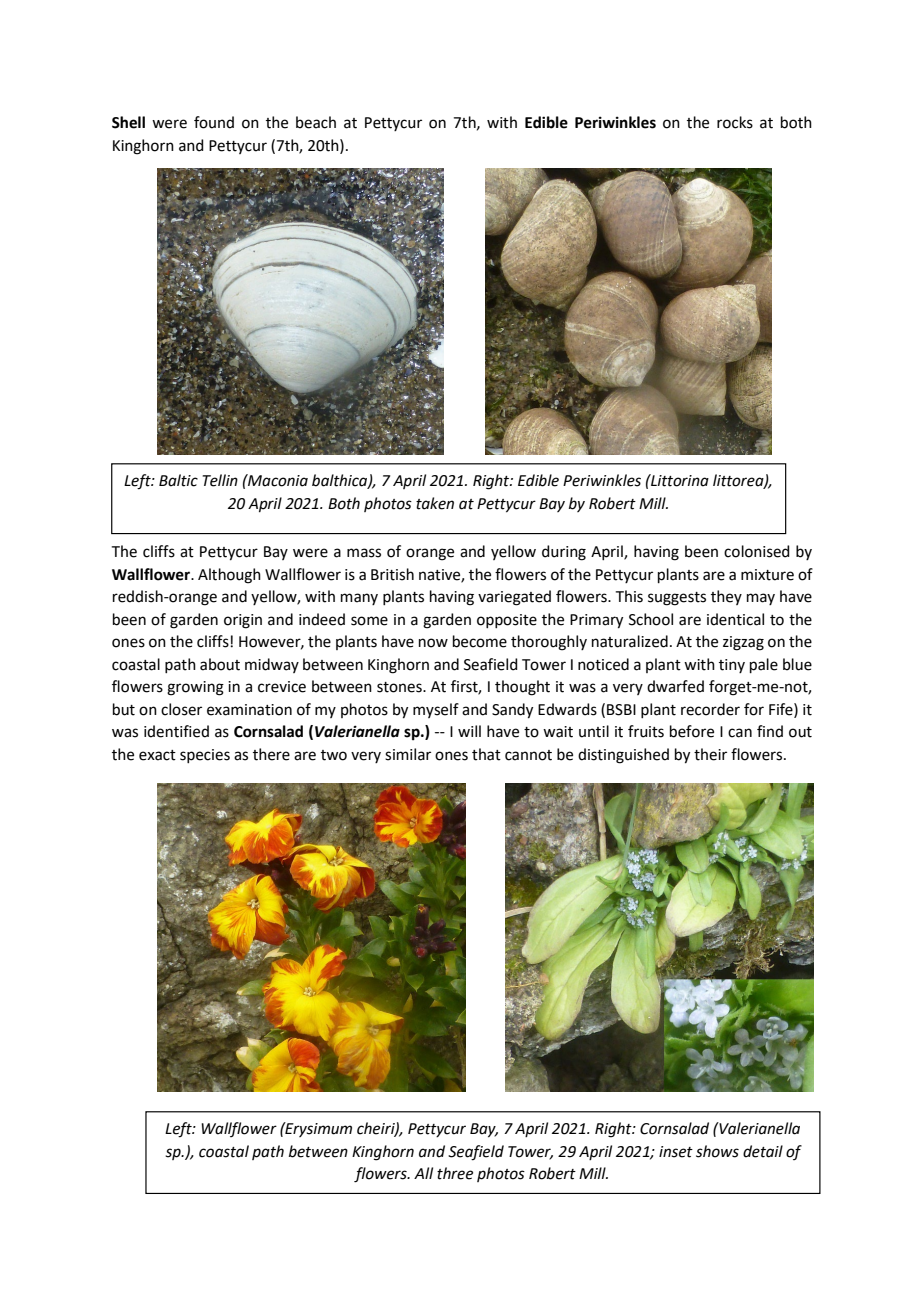  What do you see at coordinates (743, 643) in the screenshot?
I see `zigzag` at bounding box center [743, 643].
